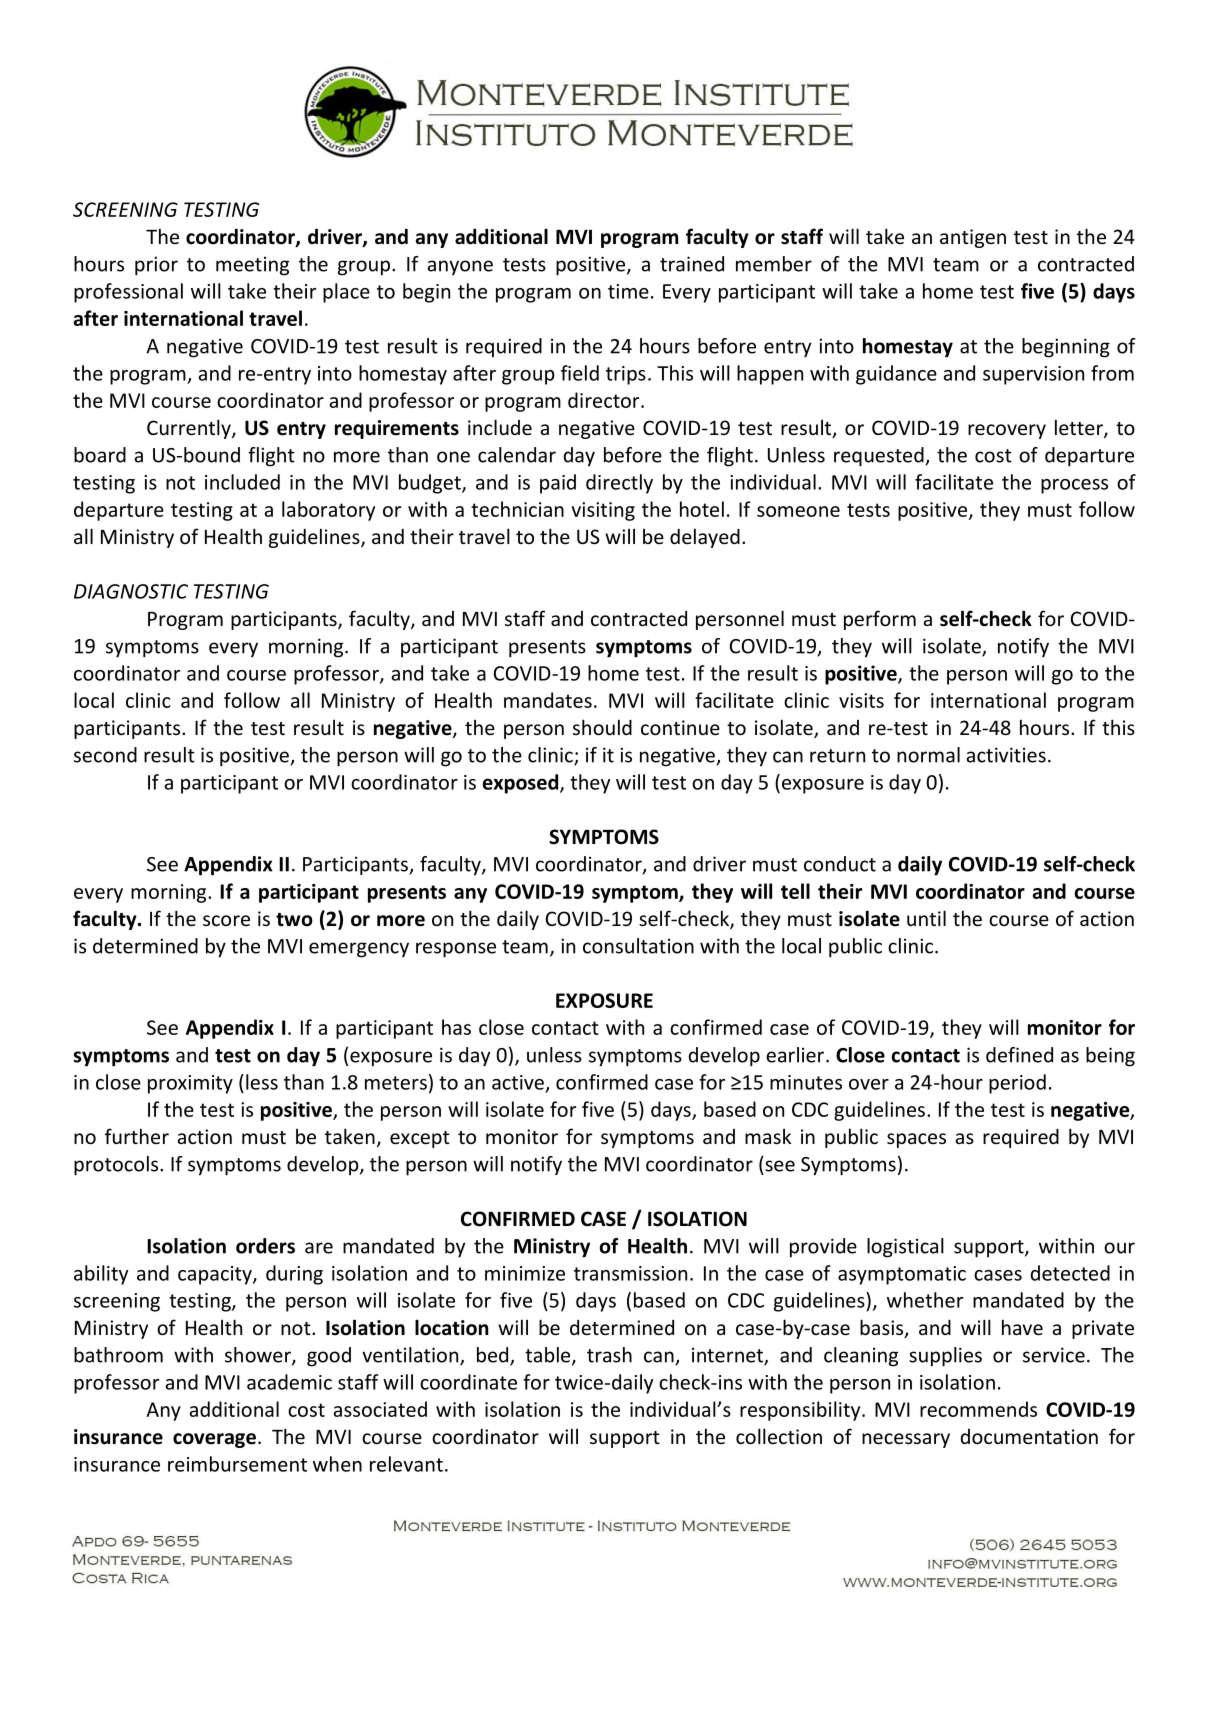 The height and width of the page is (1710, 1208). What do you see at coordinates (973, 238) in the page?
I see `antigen` at bounding box center [973, 238].
